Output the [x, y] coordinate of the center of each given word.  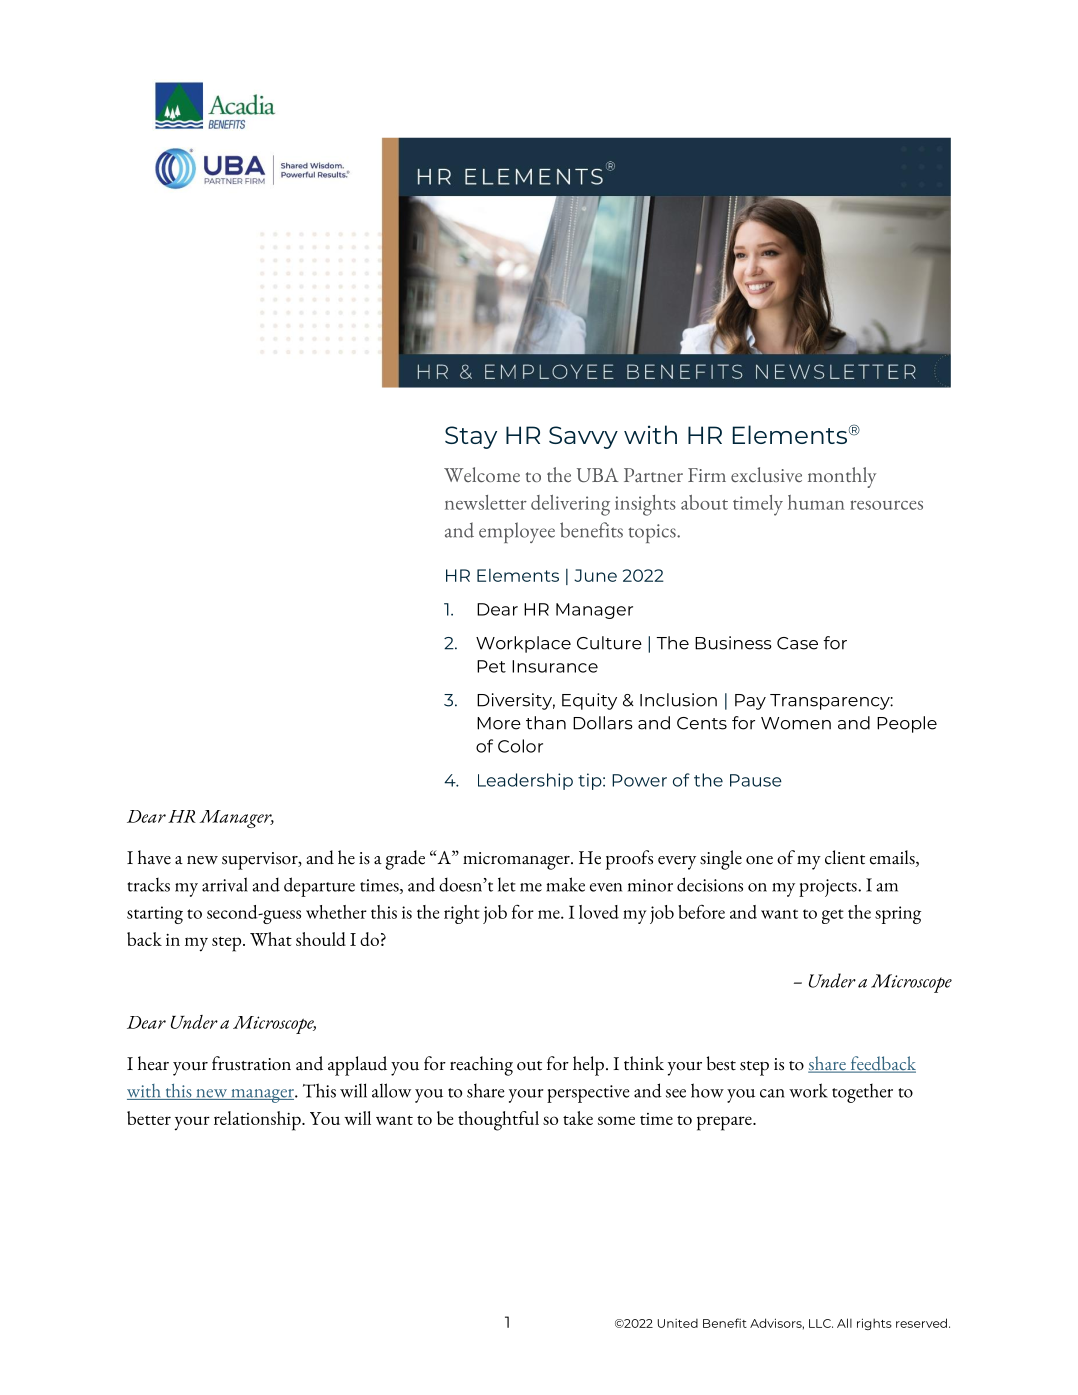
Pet [491, 666]
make [565, 884]
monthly [842, 477]
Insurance [555, 666]
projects [829, 888]
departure [319, 887]
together [862, 1093]
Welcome [482, 474]
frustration [251, 1063]
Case [797, 643]
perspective [588, 1094]
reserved [921, 1323]
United [678, 1323]
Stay [471, 437]
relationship [258, 1121]
